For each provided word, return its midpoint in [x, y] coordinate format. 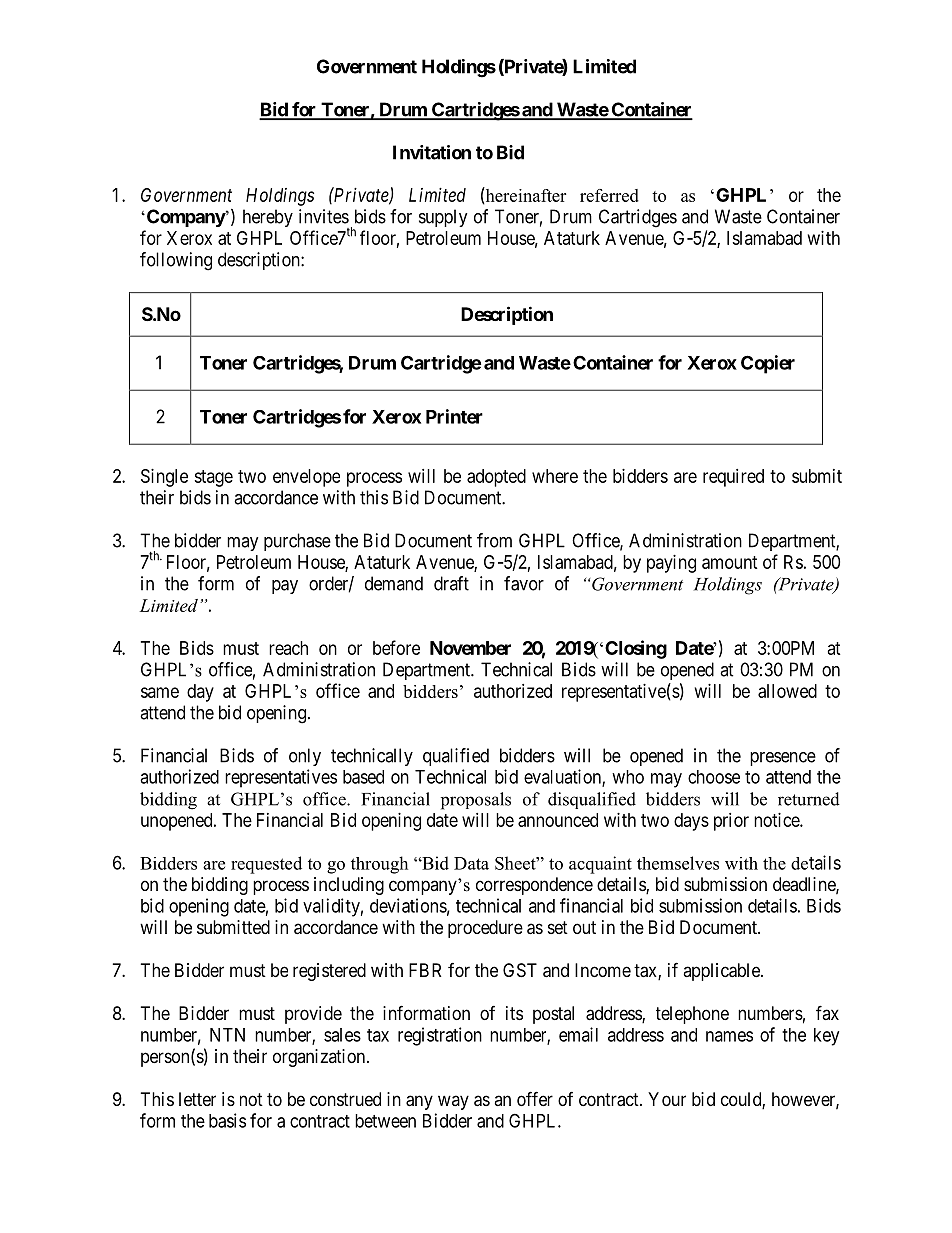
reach [288, 648]
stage [213, 478]
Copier [768, 364]
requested [266, 865]
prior [731, 822]
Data [471, 863]
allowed [787, 691]
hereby [268, 218]
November [470, 648]
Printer [454, 416]
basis [227, 1120]
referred [609, 195]
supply [443, 218]
